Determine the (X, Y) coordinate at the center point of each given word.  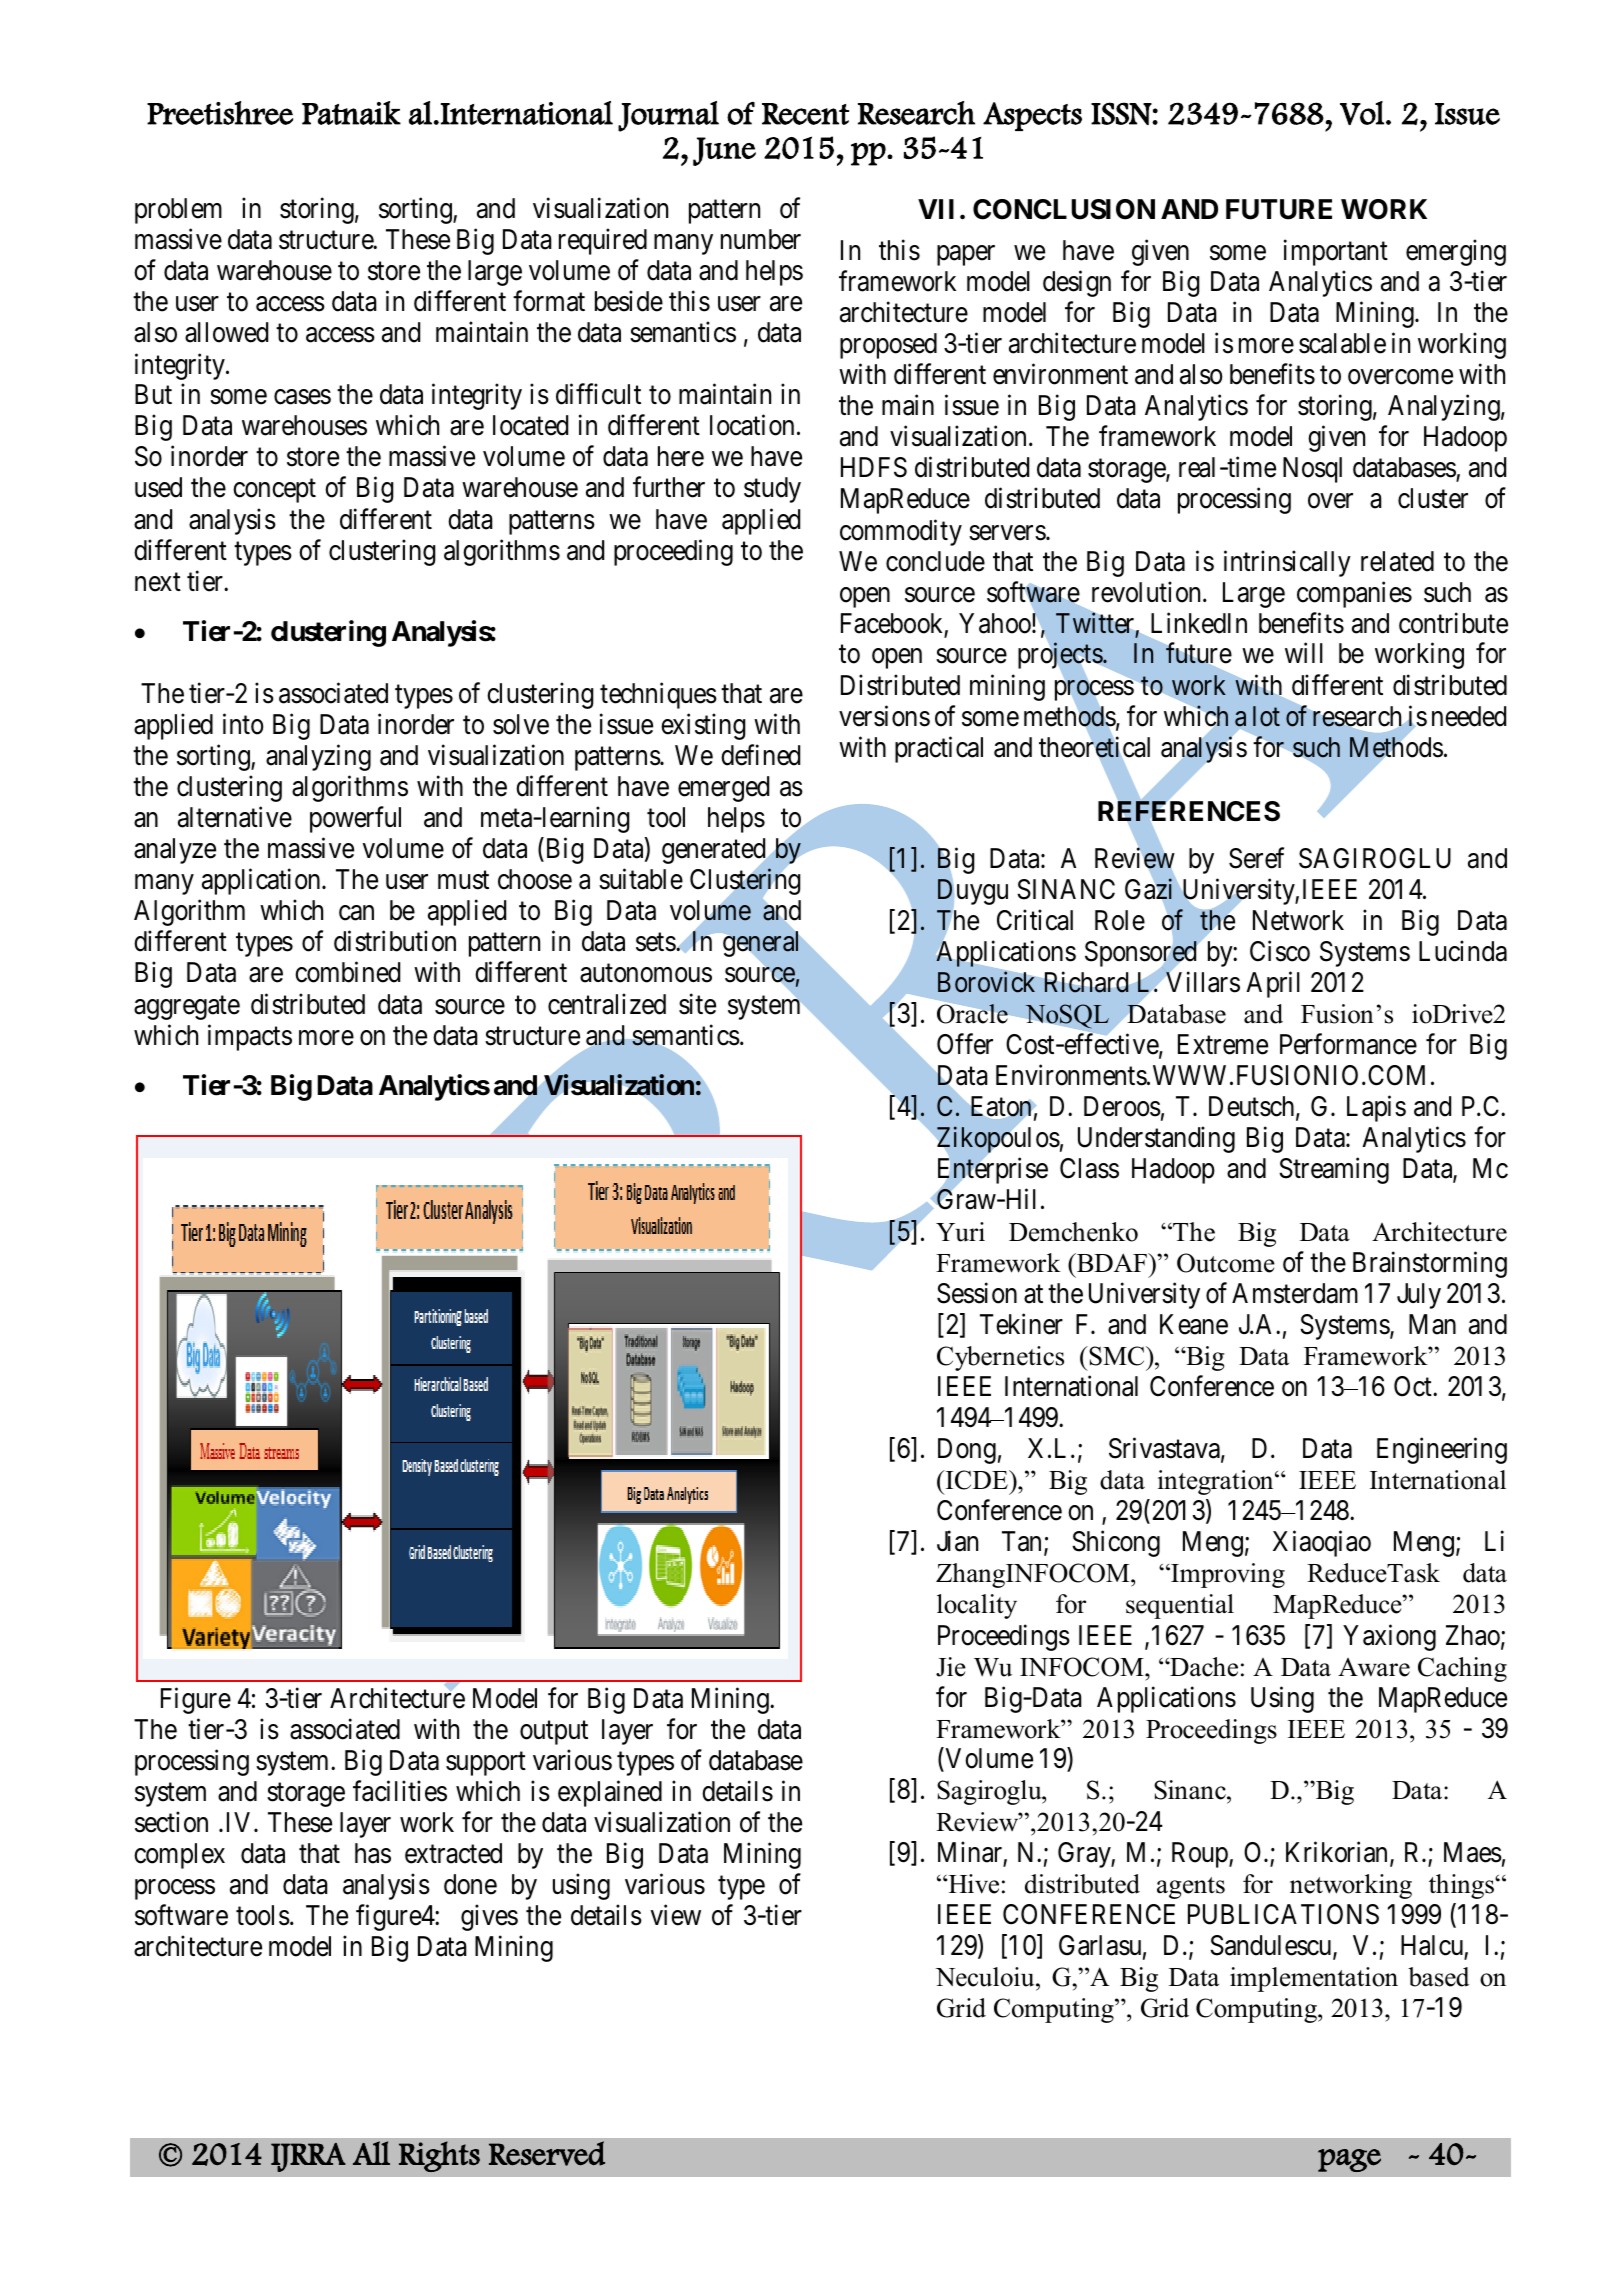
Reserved (547, 2153)
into (243, 724)
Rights (439, 2156)
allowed (226, 332)
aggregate (187, 1008)
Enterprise (993, 1172)
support (486, 1764)
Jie (951, 1667)
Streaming (1334, 1171)
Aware (1374, 1667)
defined (760, 755)
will (1304, 653)
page (1349, 2160)
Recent (805, 114)
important (1336, 253)
